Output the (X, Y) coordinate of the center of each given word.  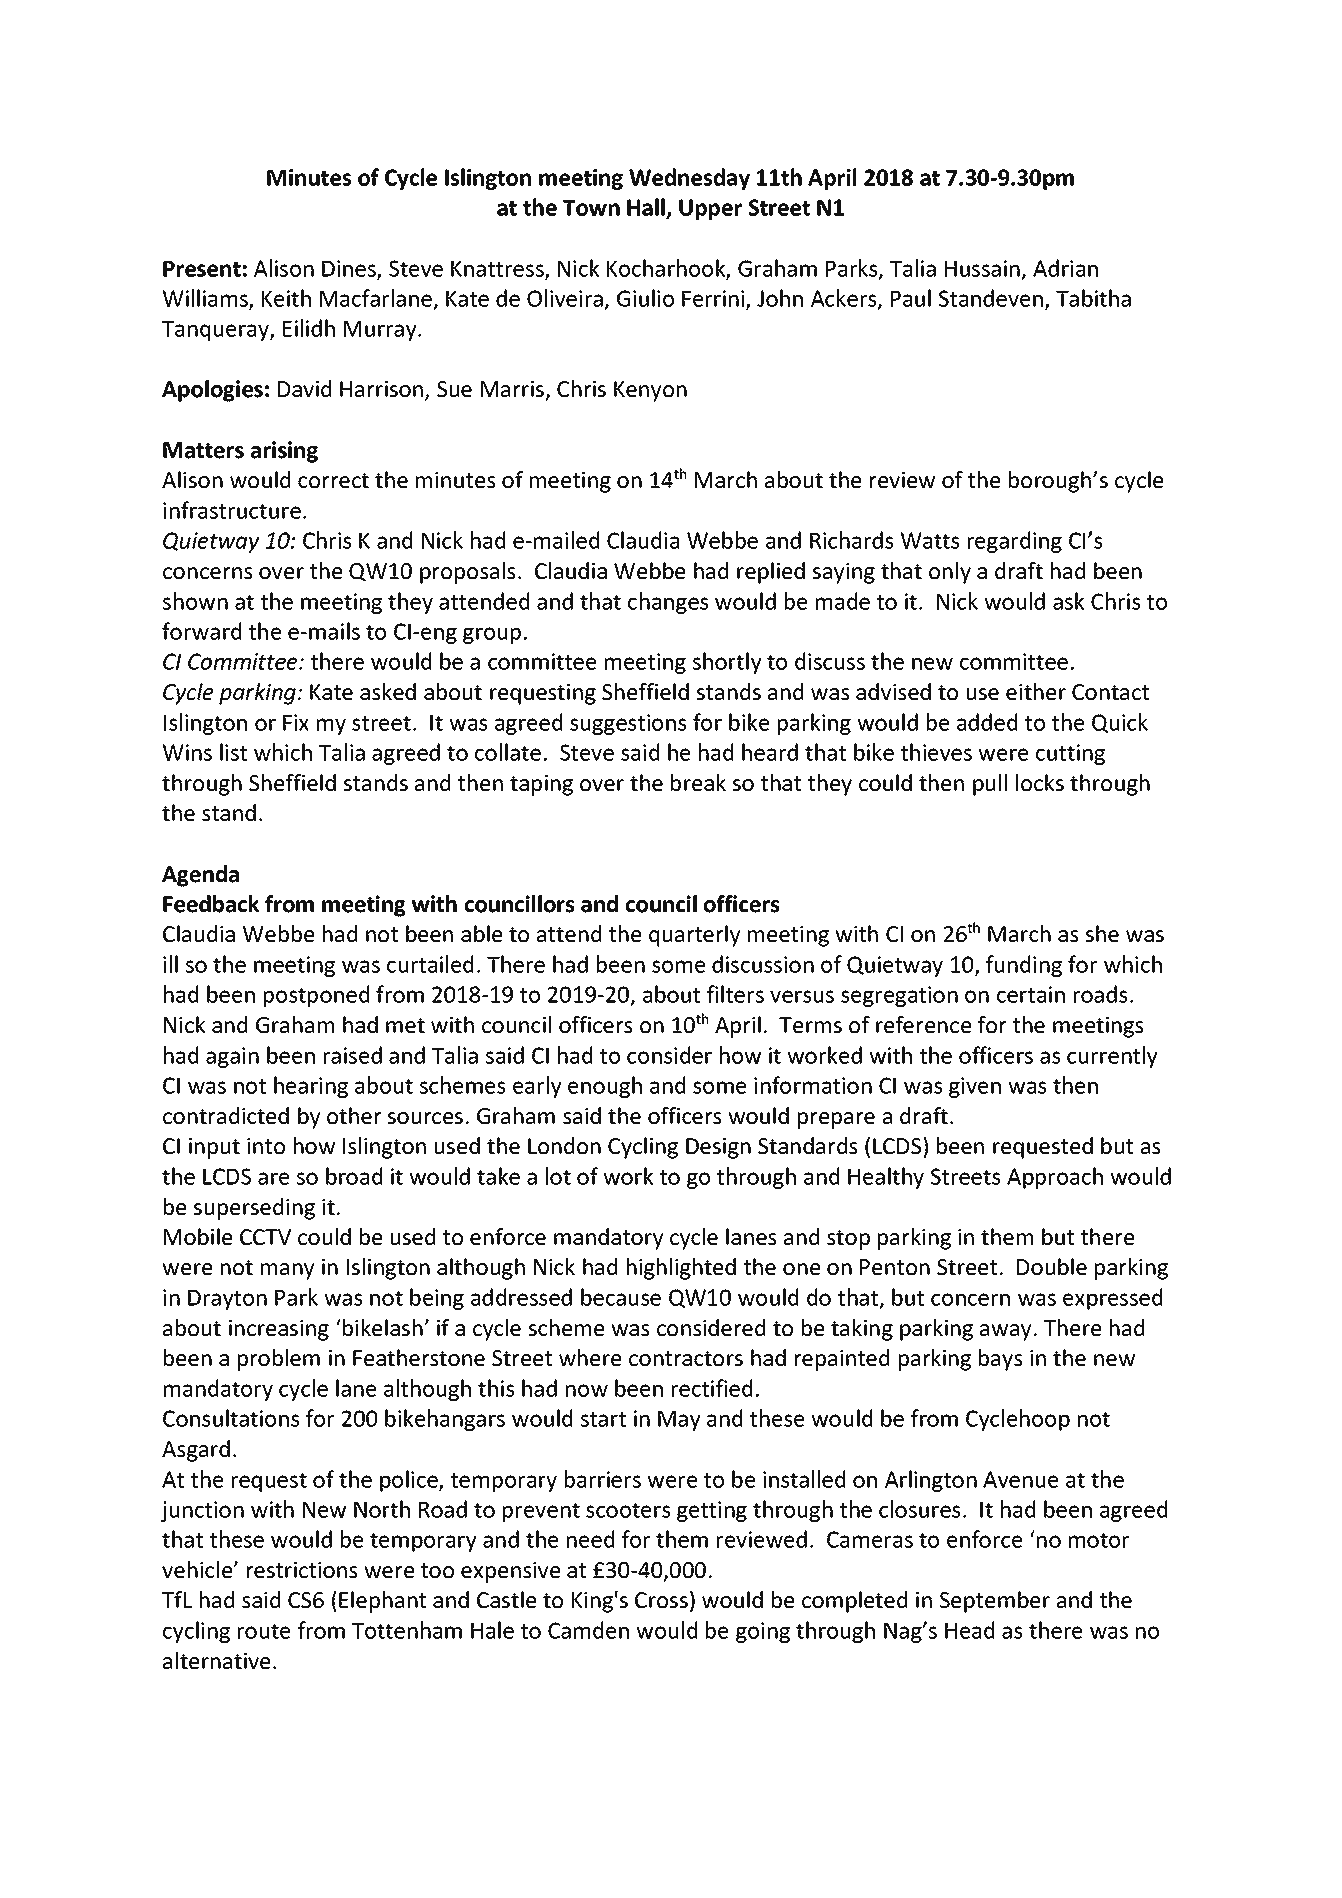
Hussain (982, 268)
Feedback (211, 904)
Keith (286, 298)
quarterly (695, 936)
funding (1024, 966)
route (264, 1631)
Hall (647, 208)
